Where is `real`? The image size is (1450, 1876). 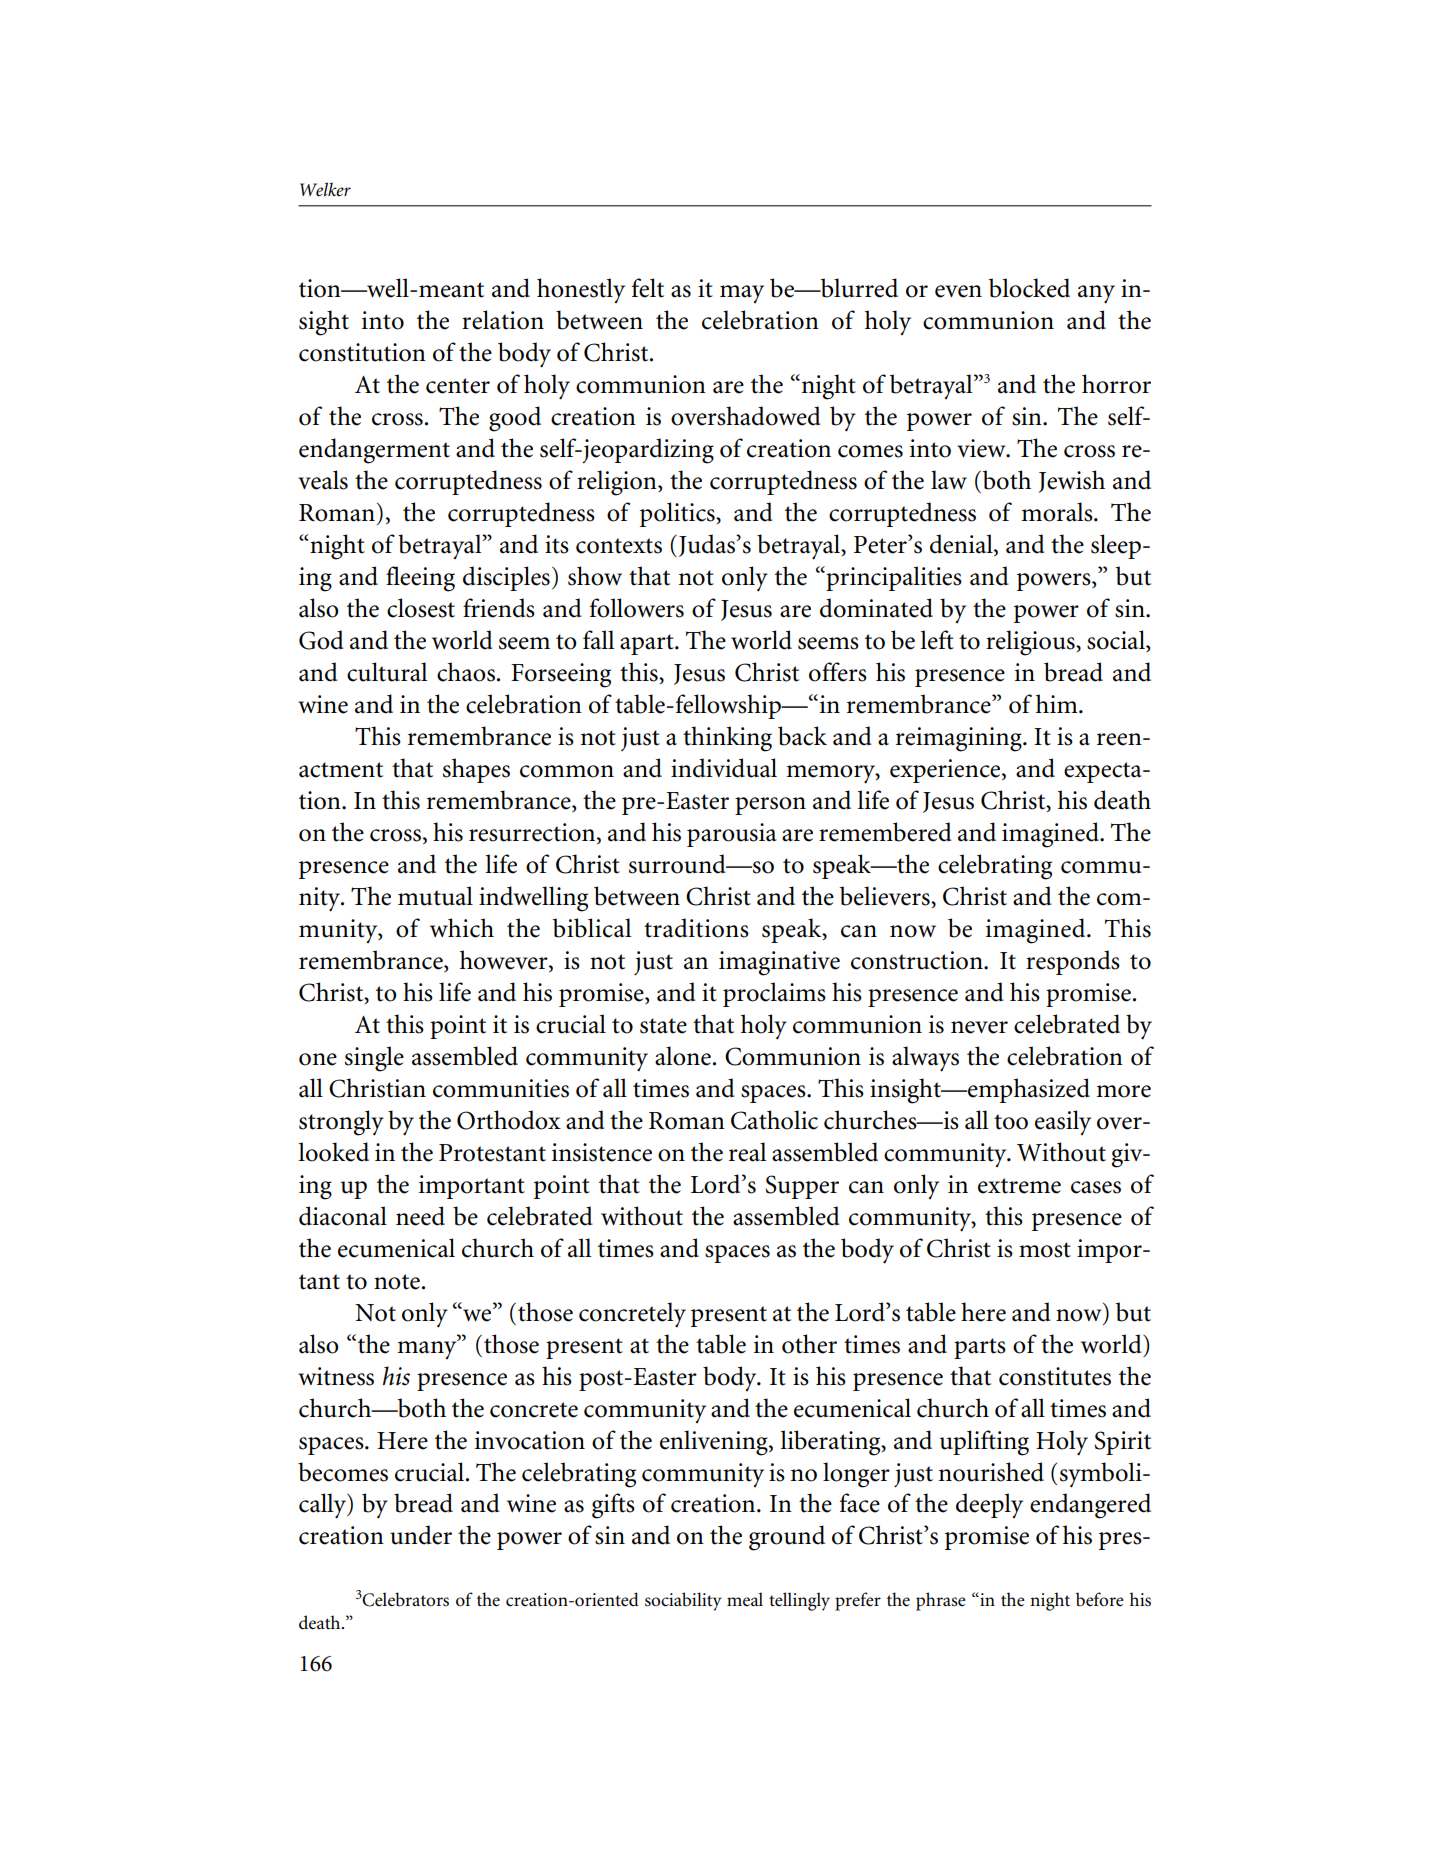 real is located at coordinates (748, 1152).
